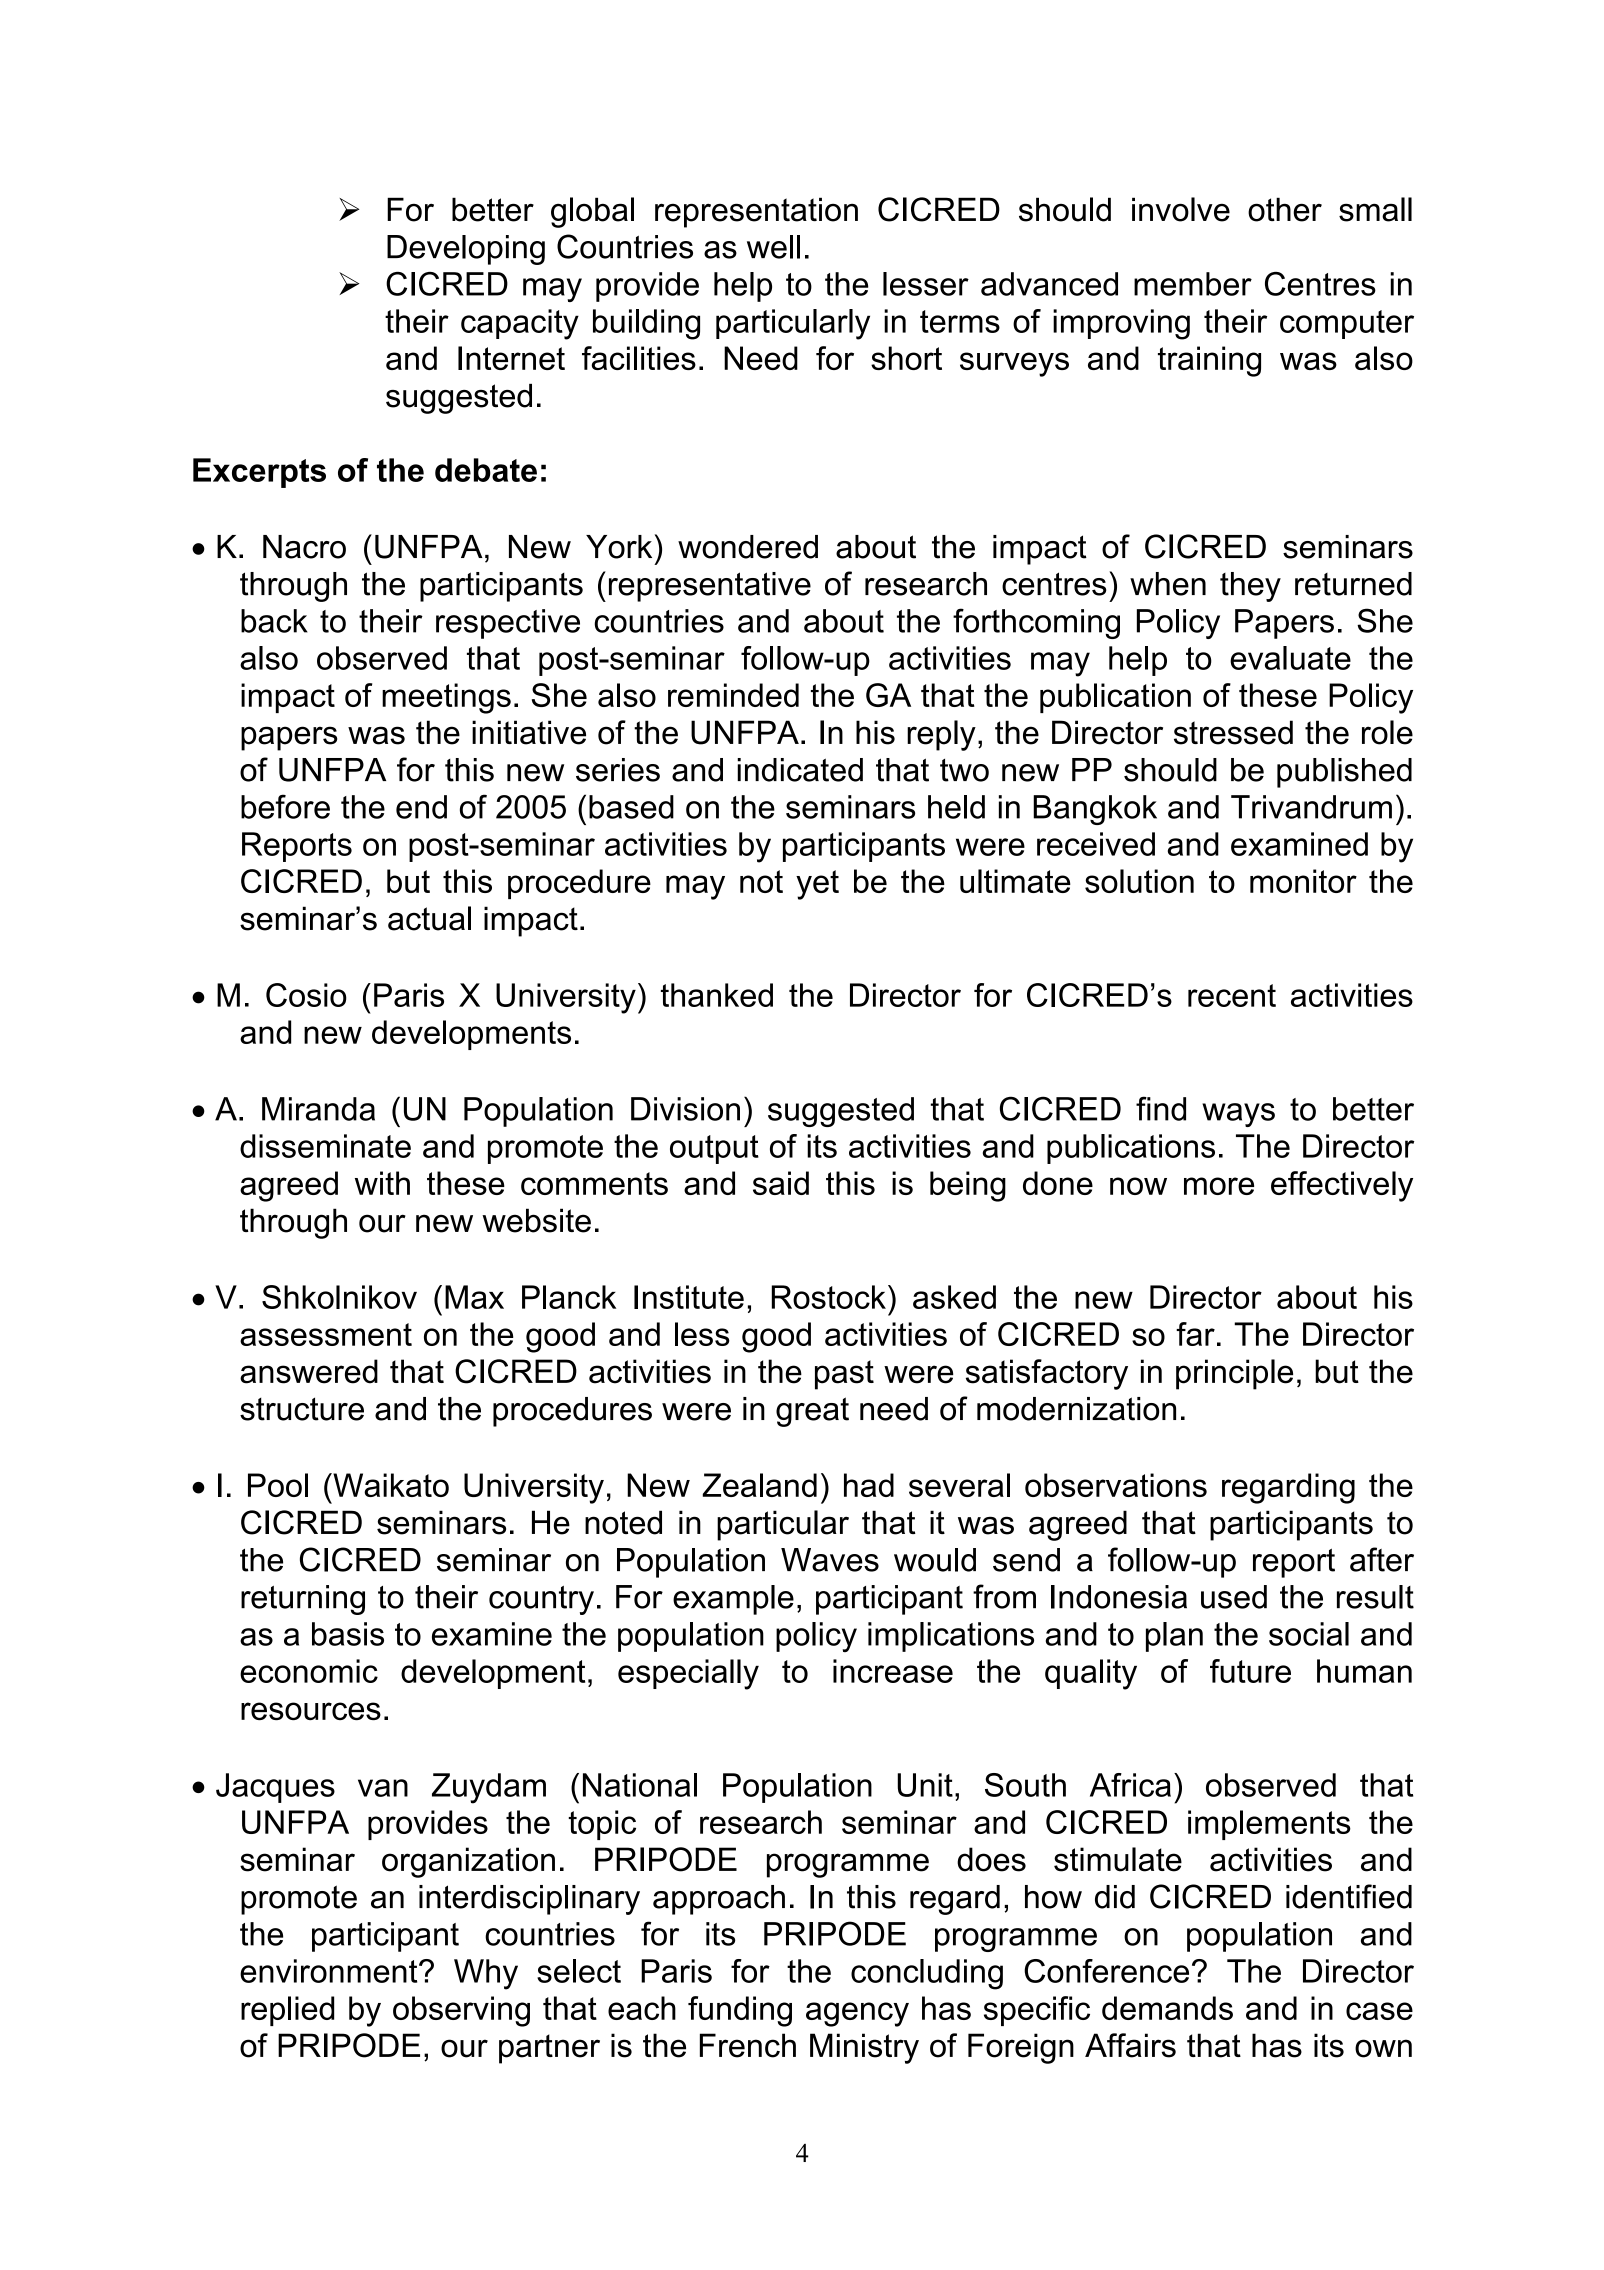 Image resolution: width=1604 pixels, height=2270 pixels. What do you see at coordinates (429, 918) in the page?
I see `actual` at bounding box center [429, 918].
